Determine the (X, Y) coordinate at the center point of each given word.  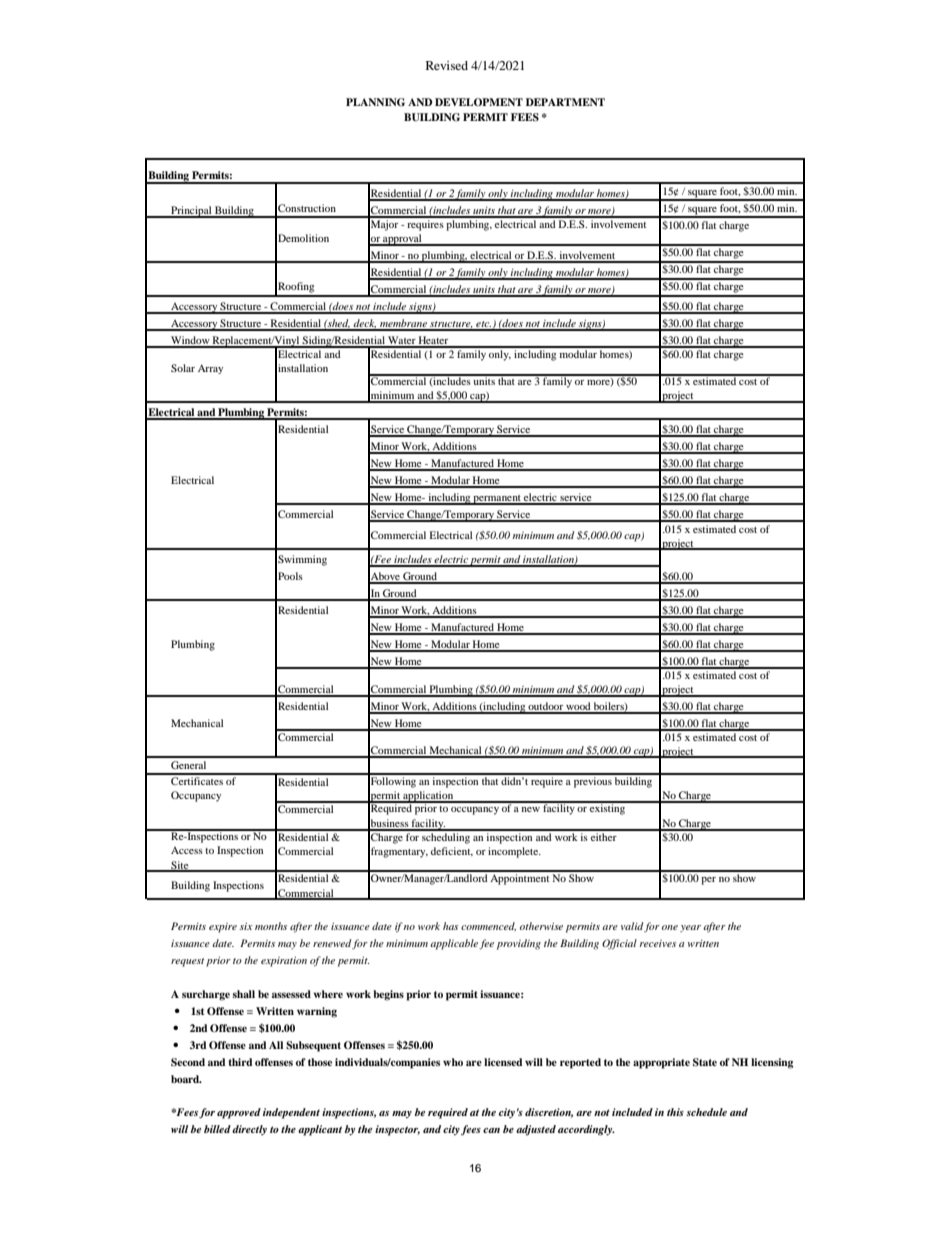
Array (210, 369)
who (453, 1062)
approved (239, 1113)
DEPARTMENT (565, 102)
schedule (706, 1112)
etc (483, 325)
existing (608, 808)
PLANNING (375, 102)
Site (180, 866)
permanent (497, 500)
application (428, 797)
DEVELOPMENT (479, 102)
